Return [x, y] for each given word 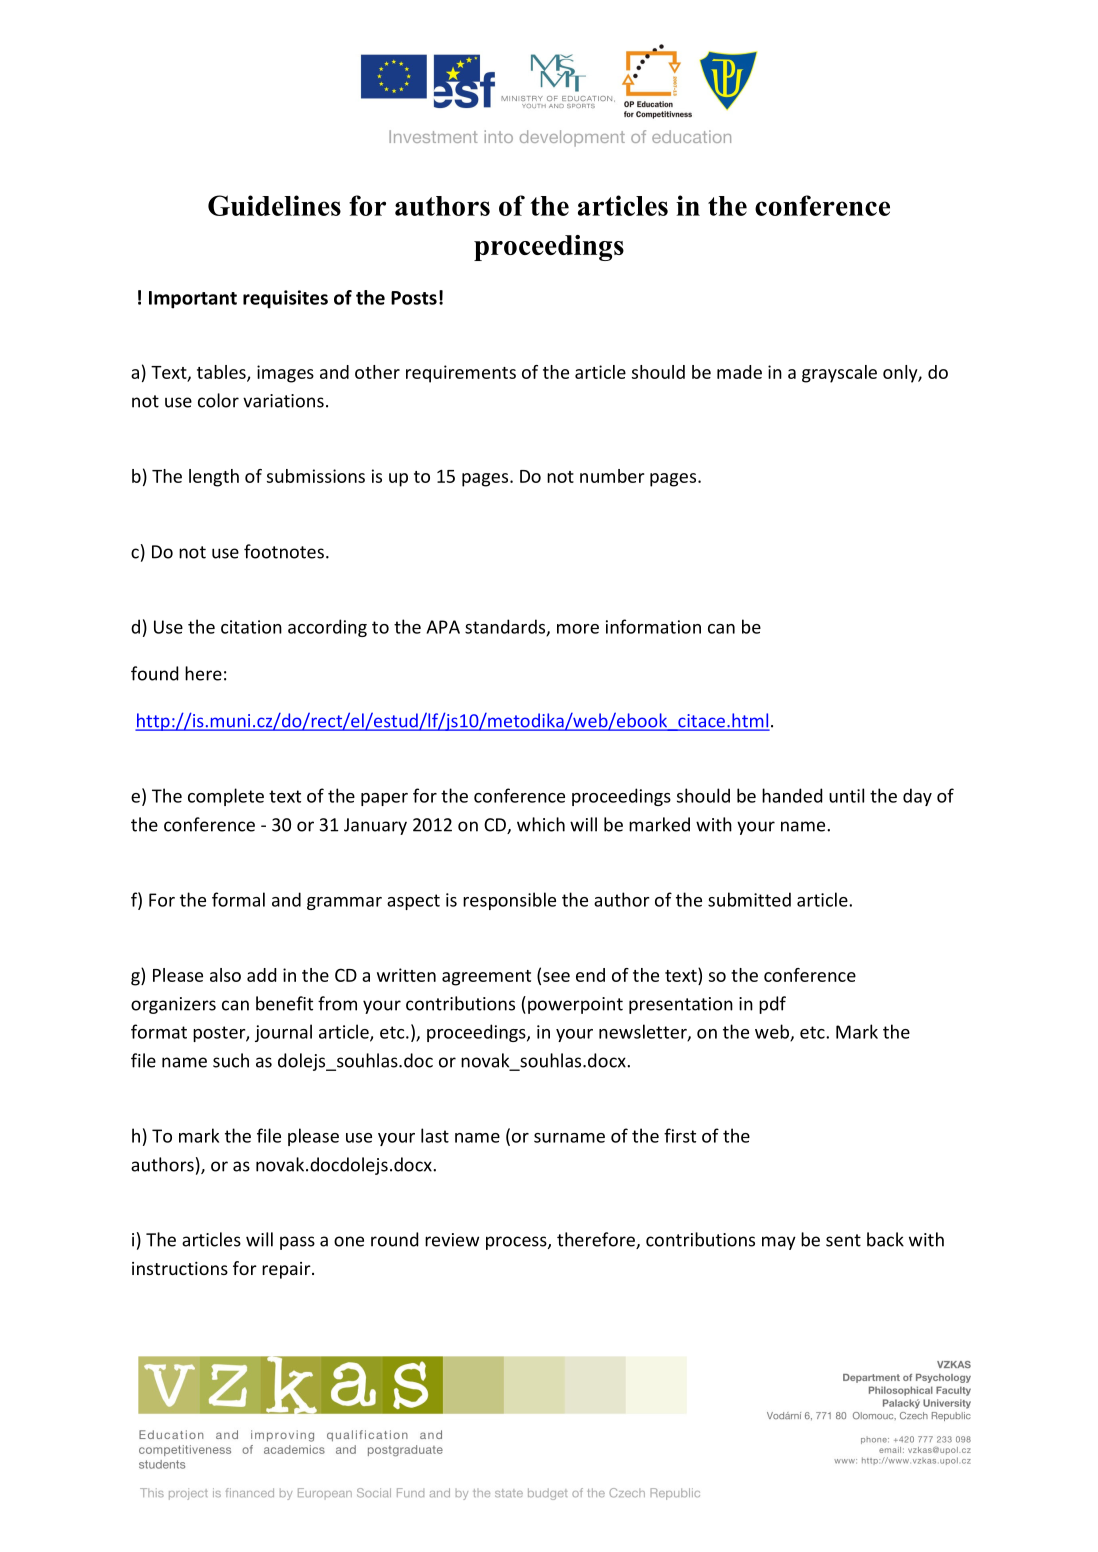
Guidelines [274, 205]
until [846, 795]
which [541, 824]
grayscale [839, 374]
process [517, 1243]
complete [226, 797]
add [261, 975]
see [556, 977]
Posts [414, 298]
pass [297, 1243]
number [612, 476]
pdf [772, 1005]
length [214, 478]
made [739, 372]
